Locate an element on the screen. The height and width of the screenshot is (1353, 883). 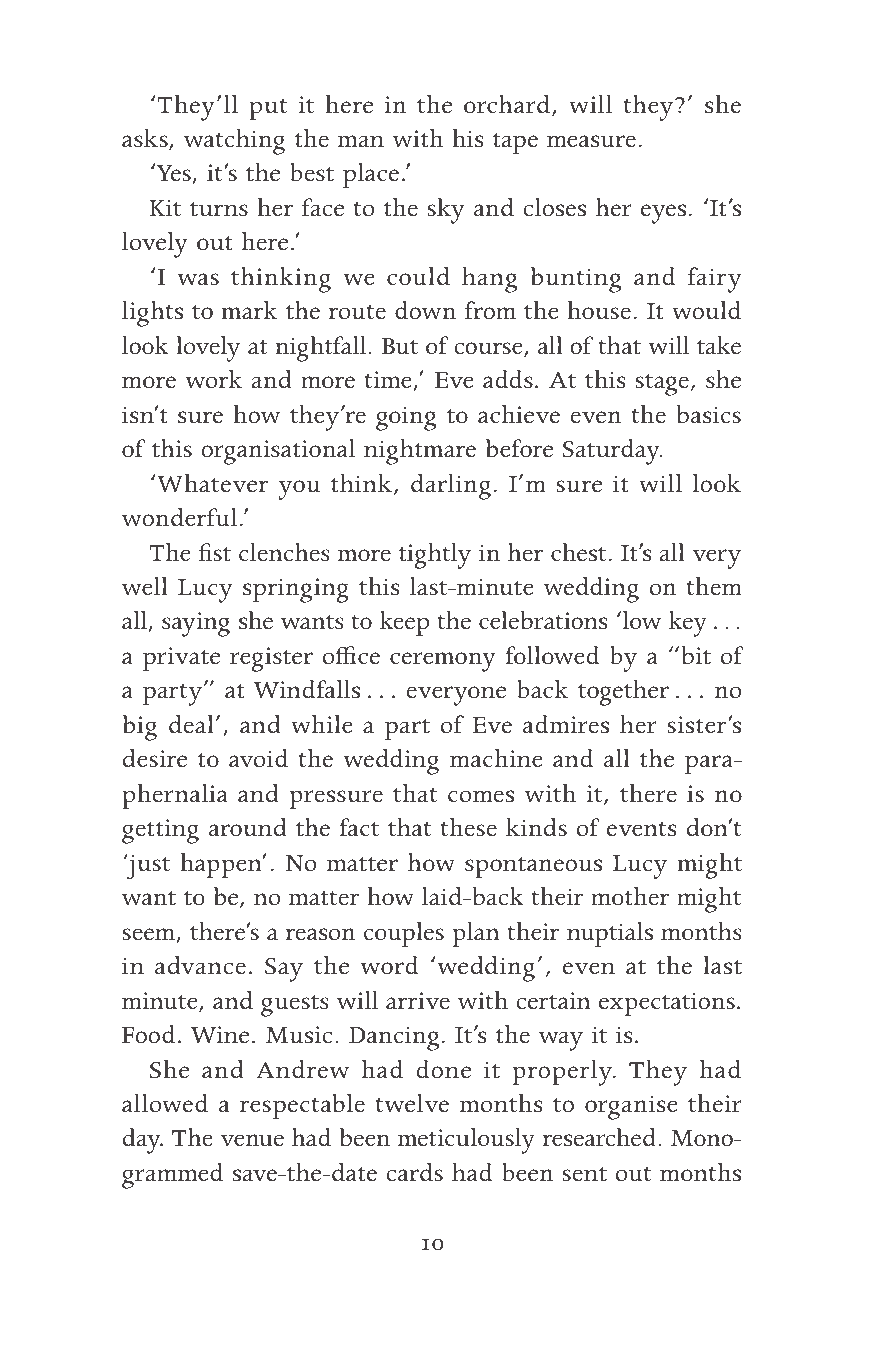
cards is located at coordinates (415, 1172).
